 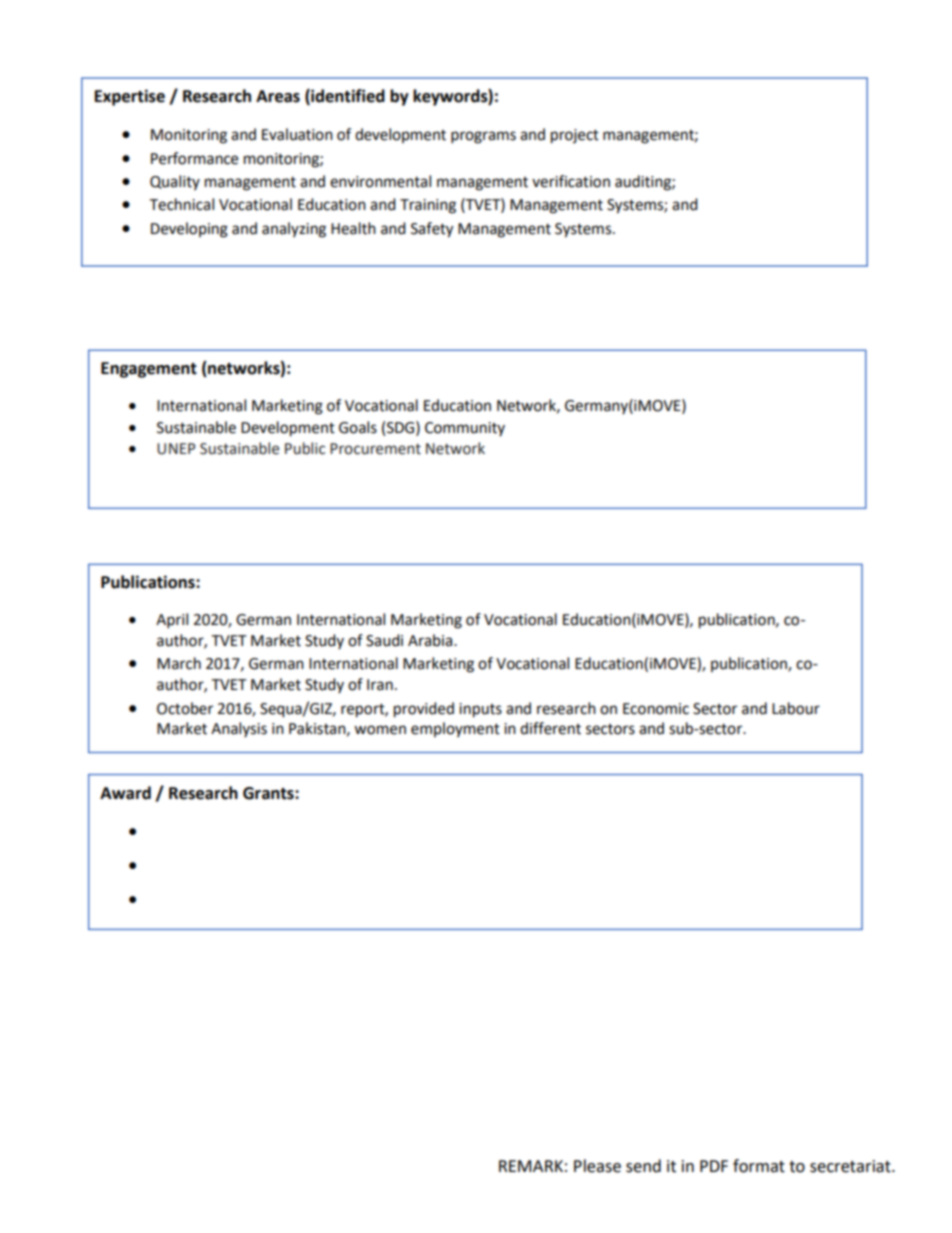 I want to click on Grants, so click(x=269, y=793).
